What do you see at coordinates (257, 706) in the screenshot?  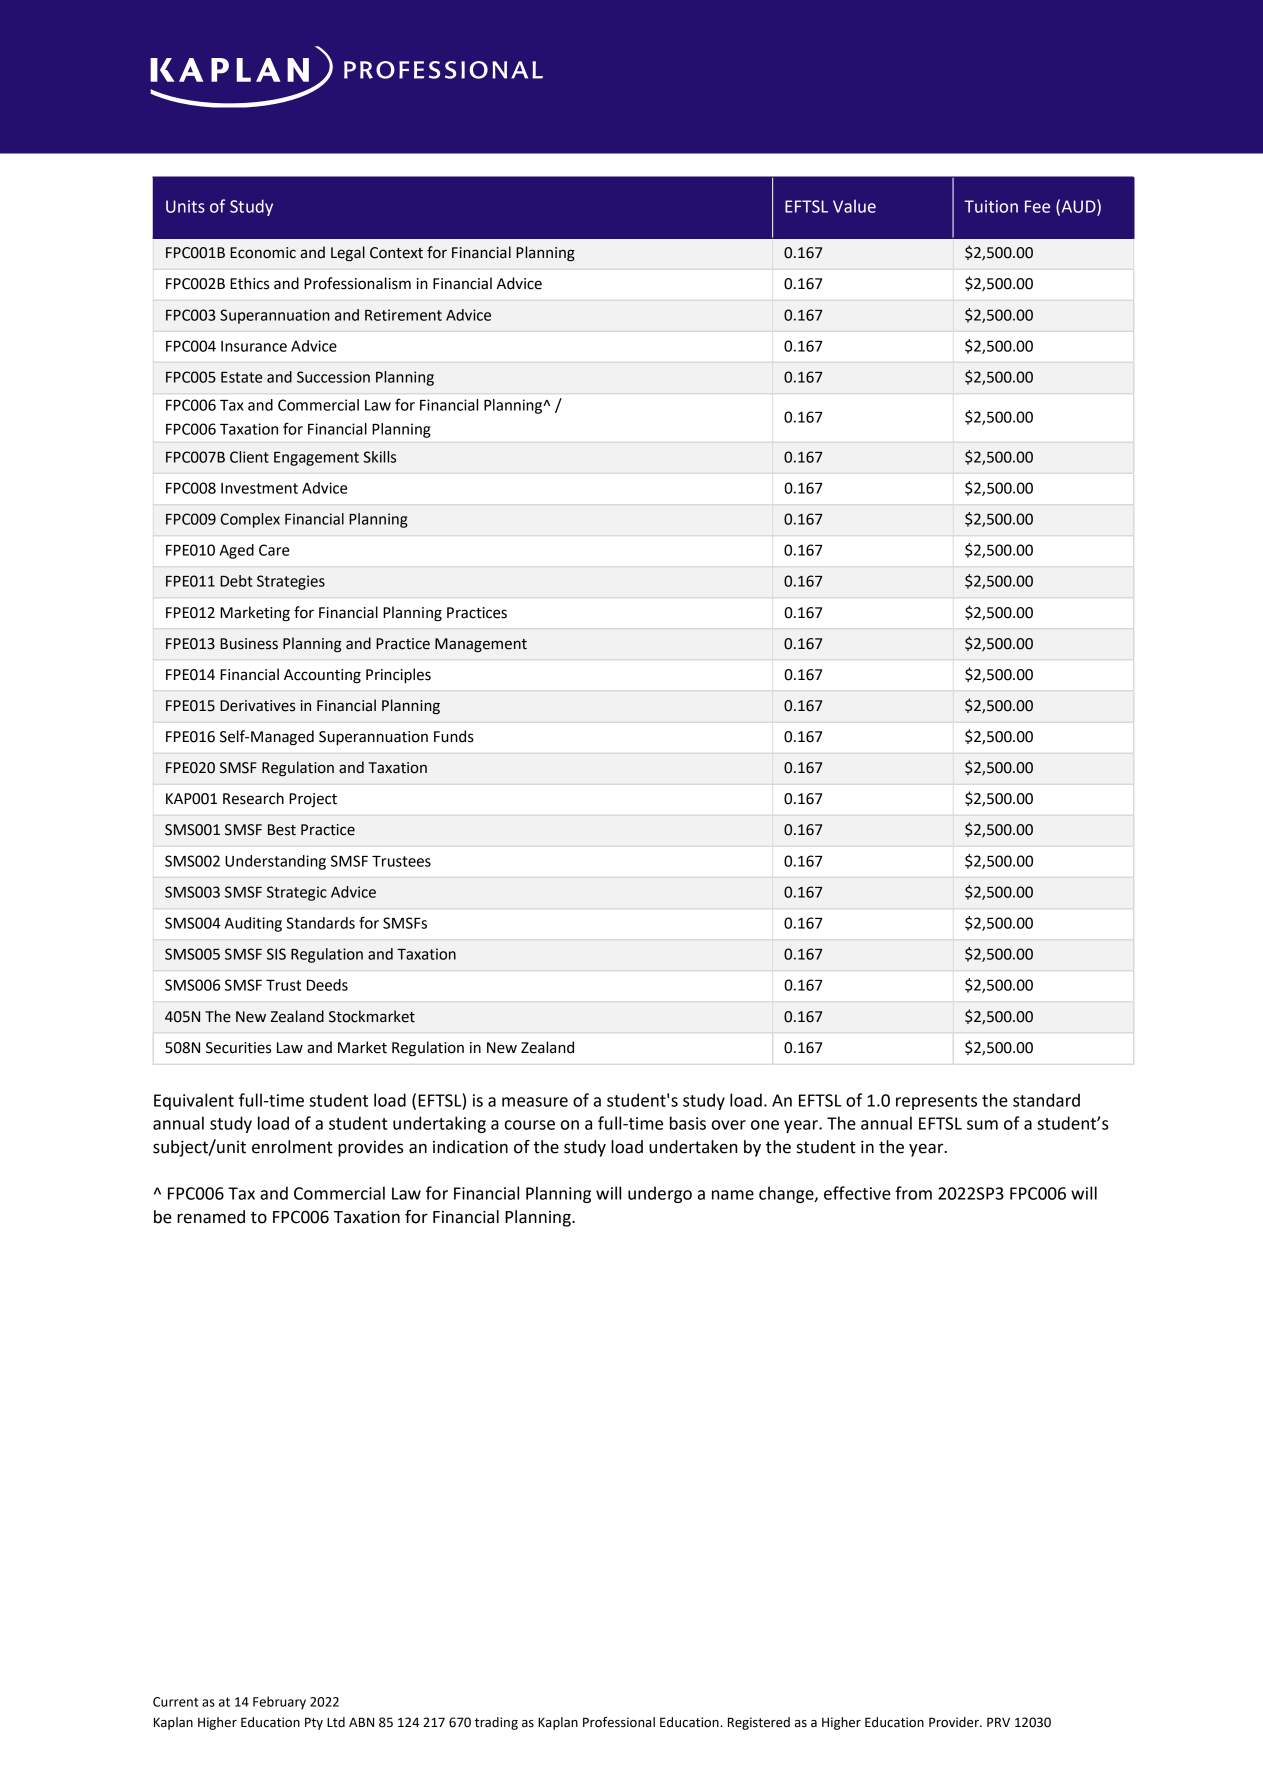 I see `Derivatives` at bounding box center [257, 706].
